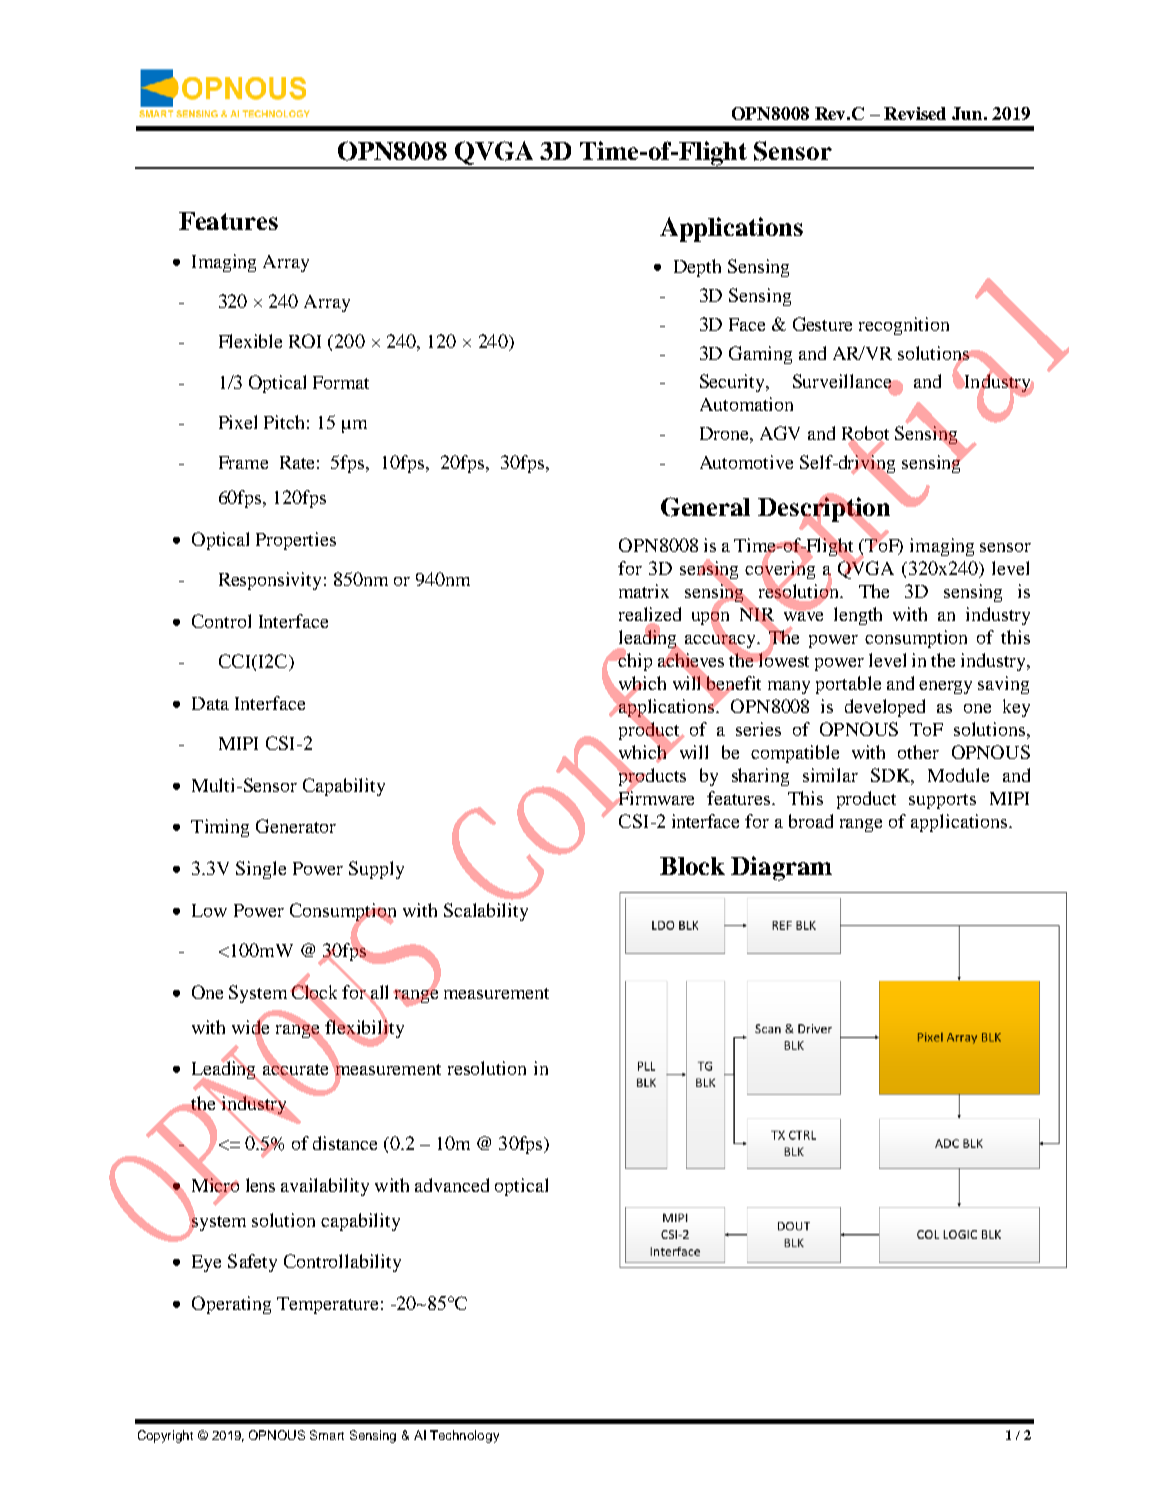 The height and width of the image is (1512, 1168). What do you see at coordinates (644, 591) in the image?
I see `matrix` at bounding box center [644, 591].
